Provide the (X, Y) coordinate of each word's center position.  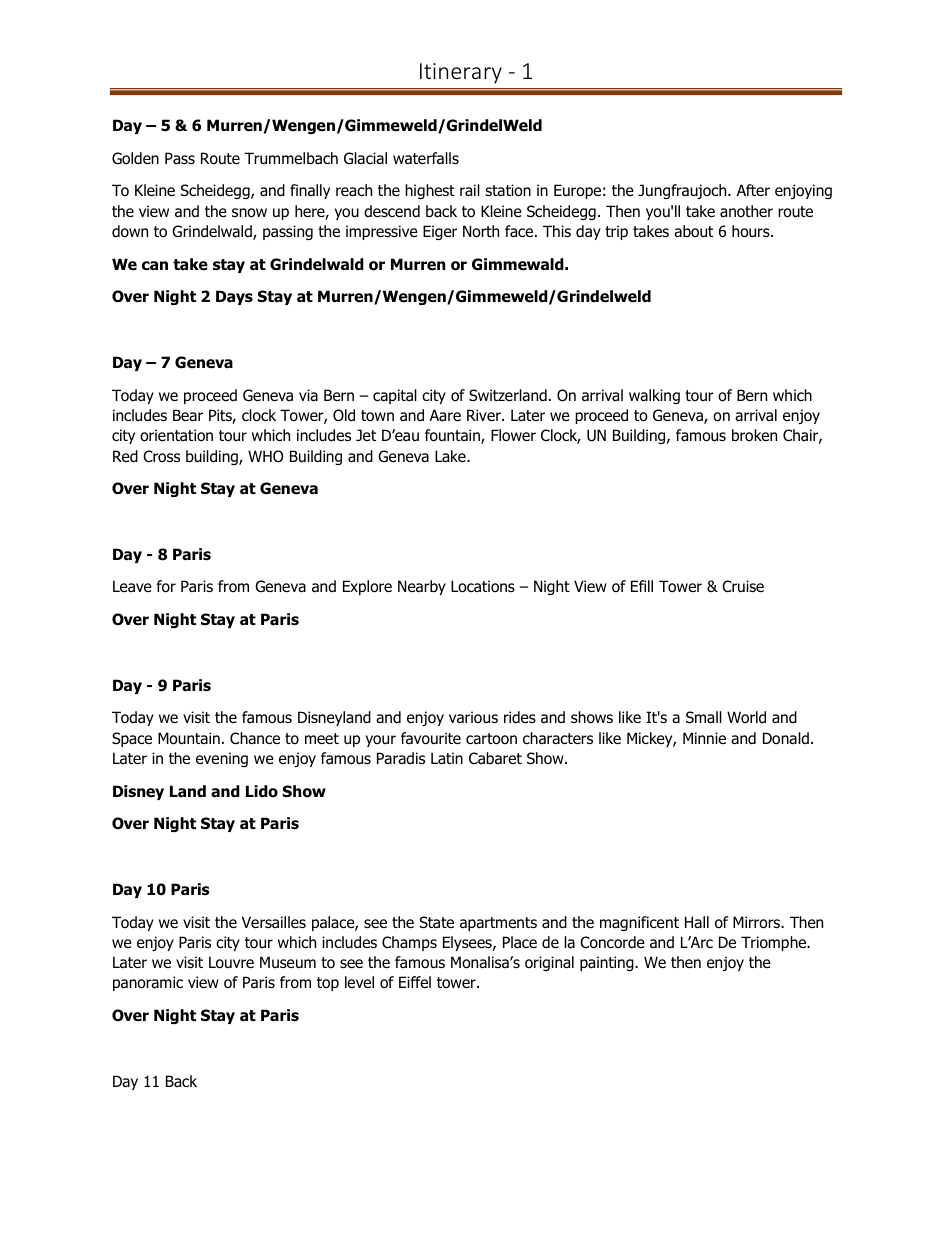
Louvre (231, 962)
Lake (451, 456)
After (753, 190)
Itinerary (461, 73)
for (166, 586)
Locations (483, 586)
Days (234, 297)
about (693, 231)
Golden (135, 158)
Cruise (743, 586)
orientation (176, 435)
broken (754, 435)
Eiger (440, 232)
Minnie (704, 738)
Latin (447, 758)
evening (222, 759)
